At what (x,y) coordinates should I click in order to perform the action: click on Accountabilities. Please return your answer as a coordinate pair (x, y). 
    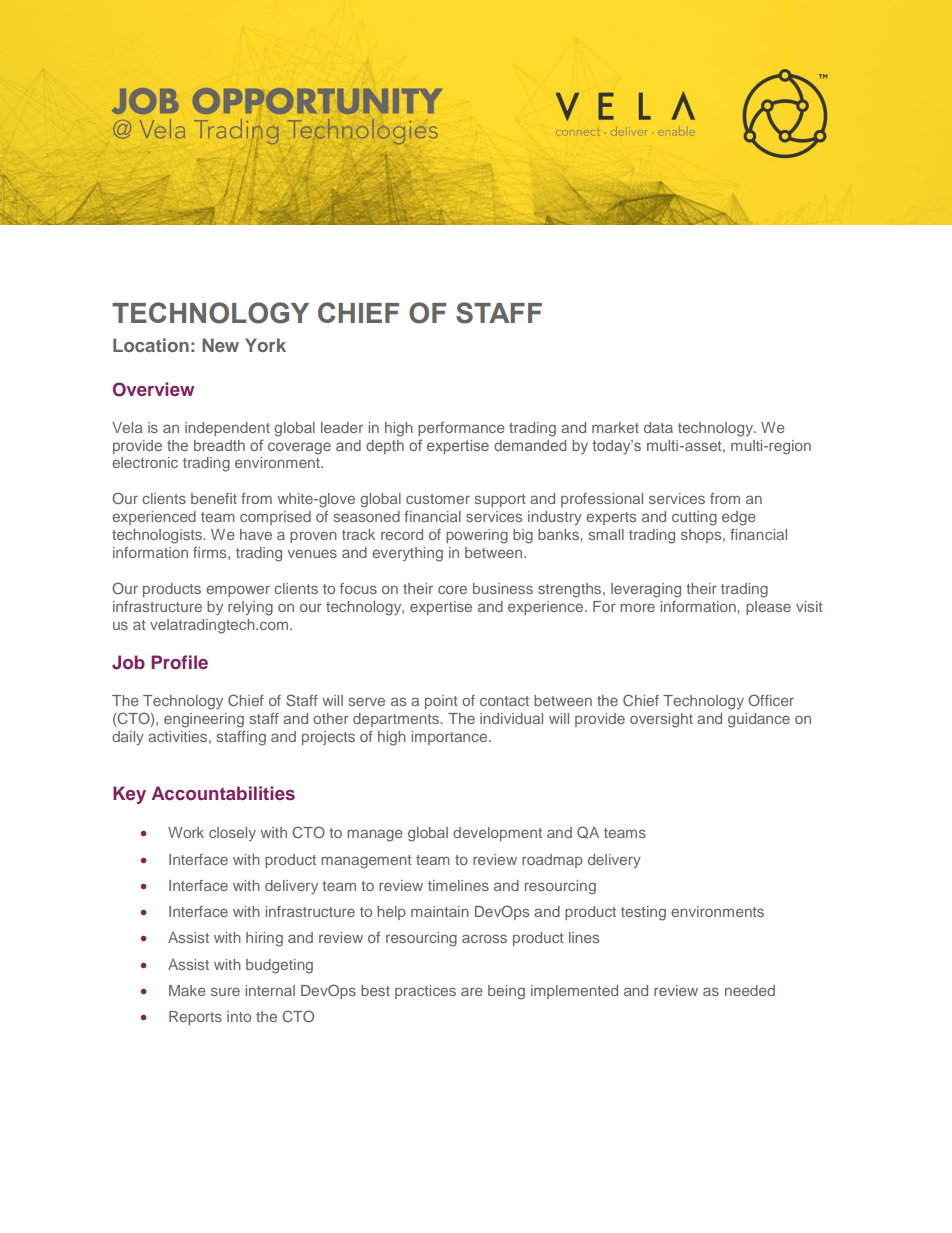
    Looking at the image, I should click on (223, 793).
